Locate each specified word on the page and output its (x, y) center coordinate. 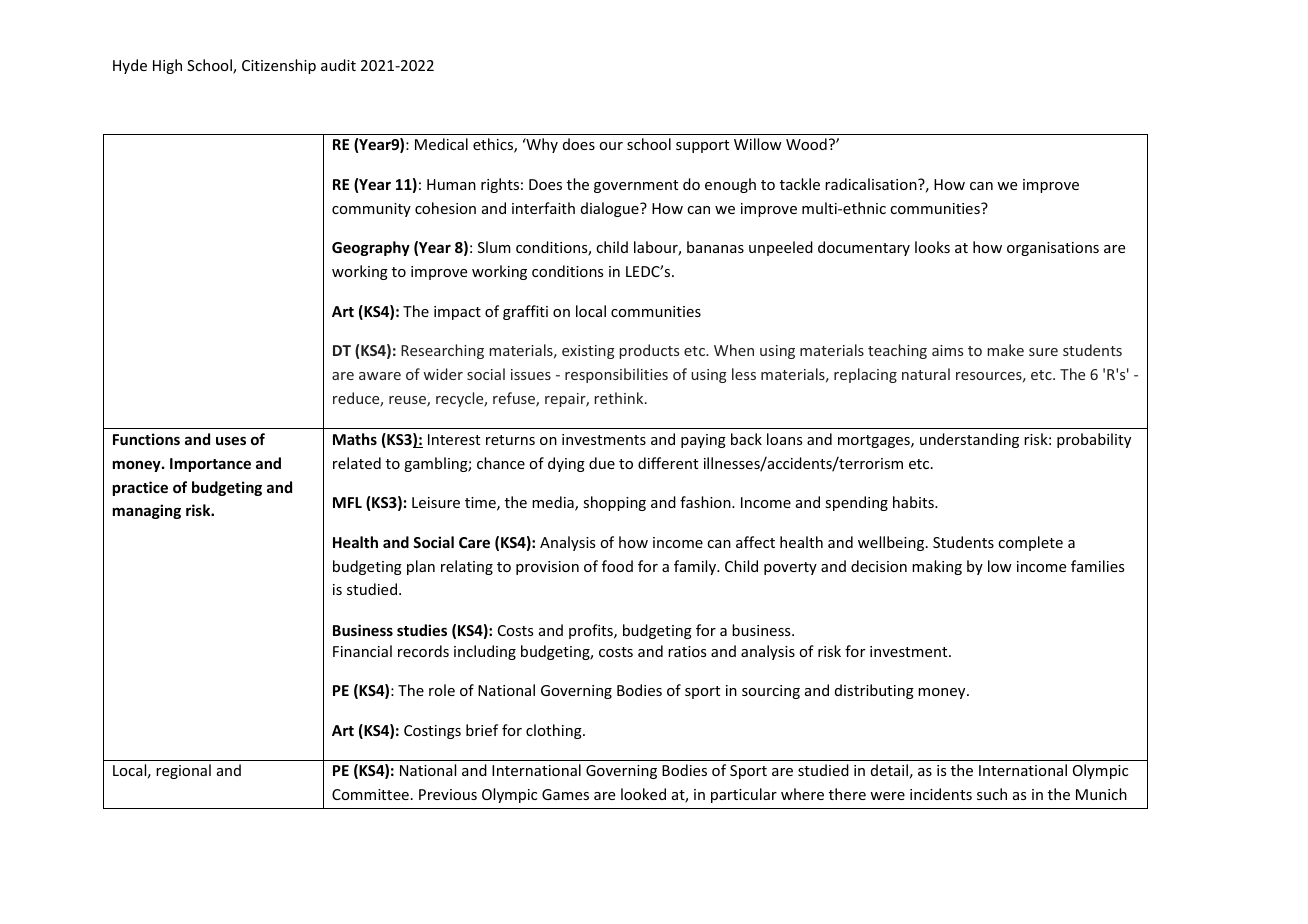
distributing (874, 691)
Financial (362, 651)
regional (183, 771)
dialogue (611, 209)
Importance (210, 465)
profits (592, 631)
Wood (806, 144)
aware (380, 376)
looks (932, 247)
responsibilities (616, 375)
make (1005, 350)
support (702, 146)
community (371, 210)
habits (914, 502)
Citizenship (279, 66)
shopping (614, 503)
